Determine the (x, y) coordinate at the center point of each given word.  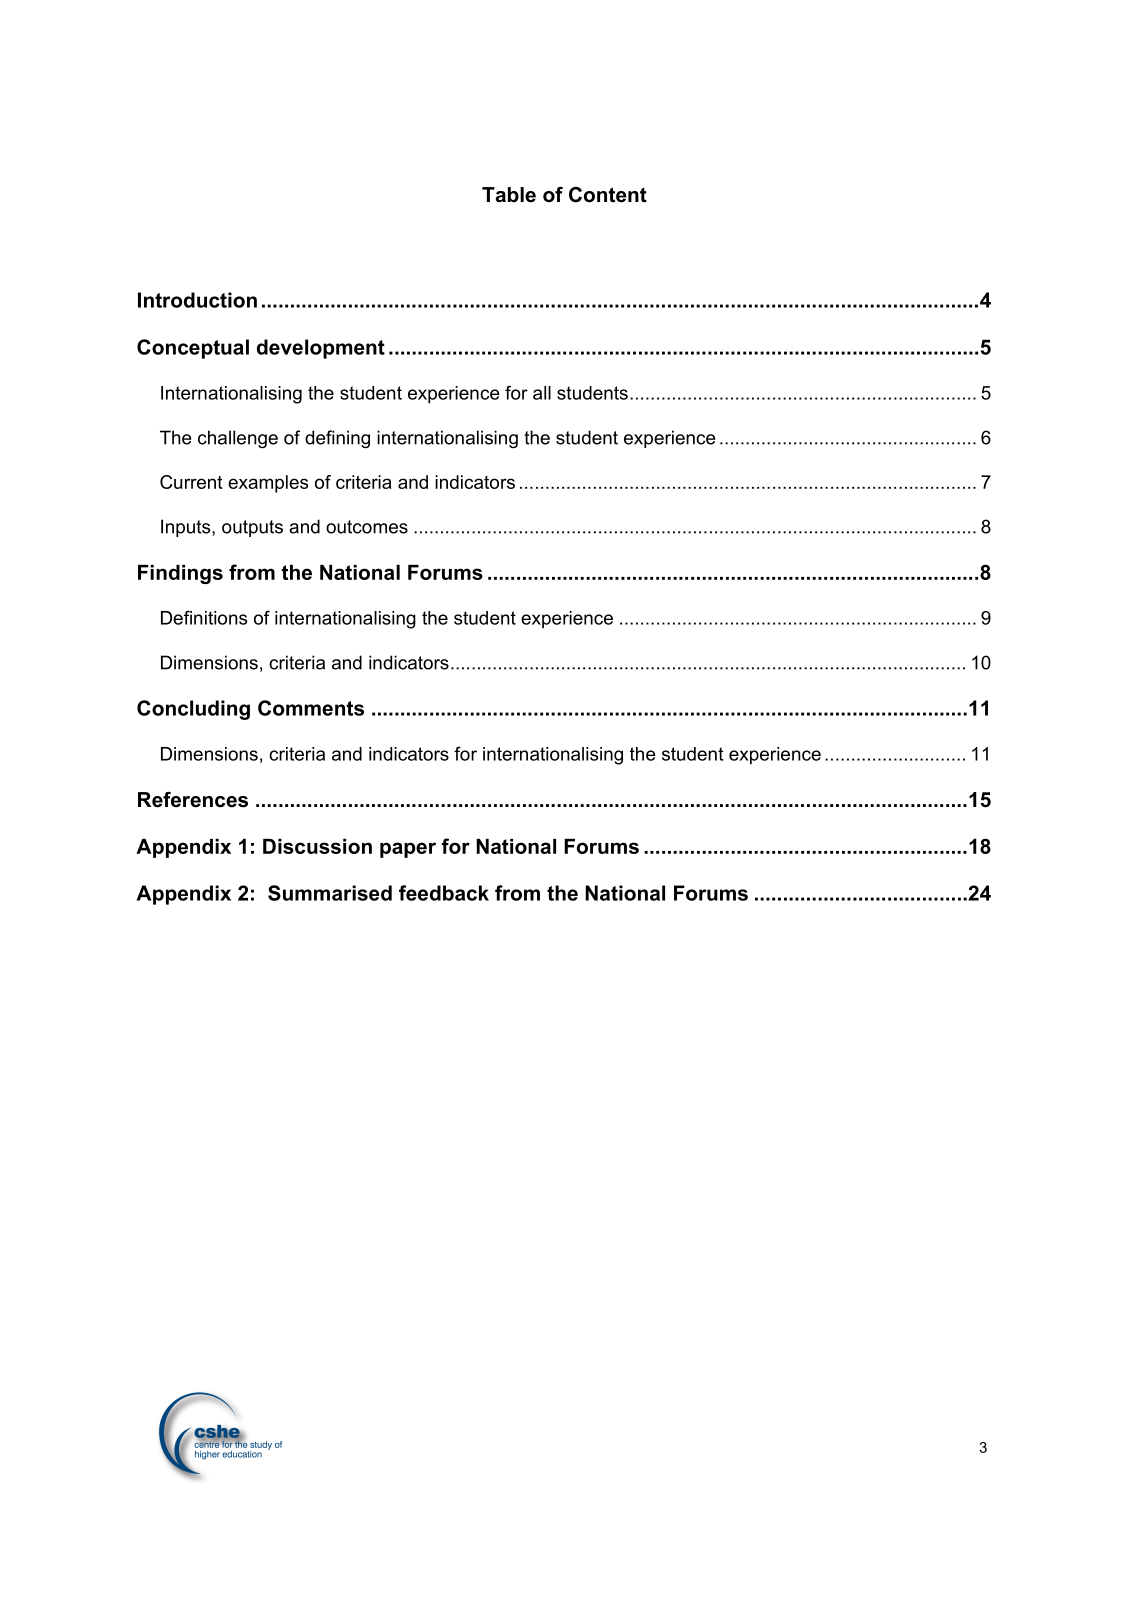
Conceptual (193, 349)
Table (509, 195)
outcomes (367, 527)
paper (408, 850)
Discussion (317, 846)
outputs (252, 528)
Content (608, 195)
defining (337, 439)
